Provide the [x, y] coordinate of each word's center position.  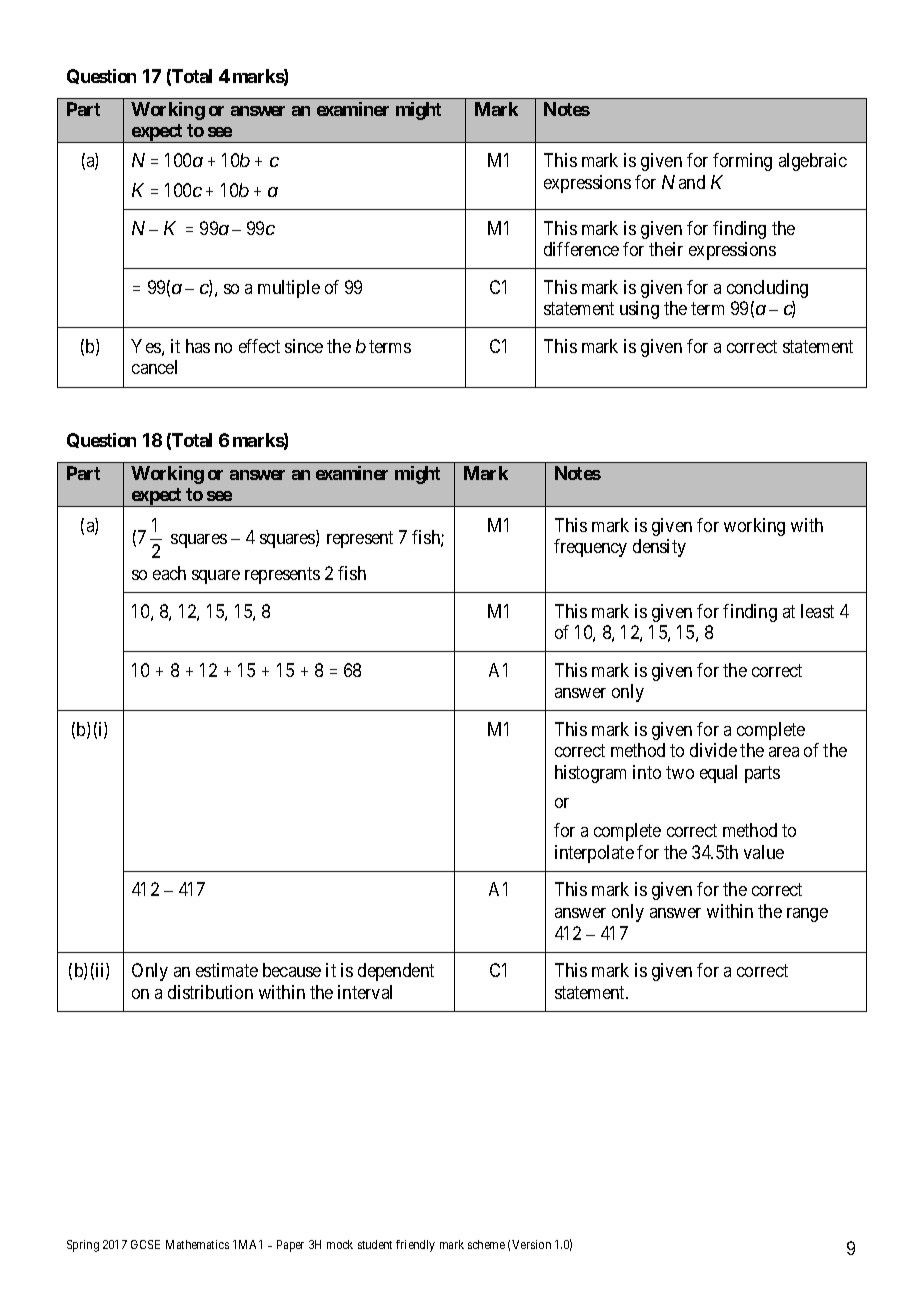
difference [581, 249]
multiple [289, 289]
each [169, 573]
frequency [590, 548]
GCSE [145, 1244]
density [659, 548]
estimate [227, 970]
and [692, 182]
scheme [486, 1244]
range [807, 915]
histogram [590, 774]
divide [713, 750]
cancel [154, 367]
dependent [396, 972]
